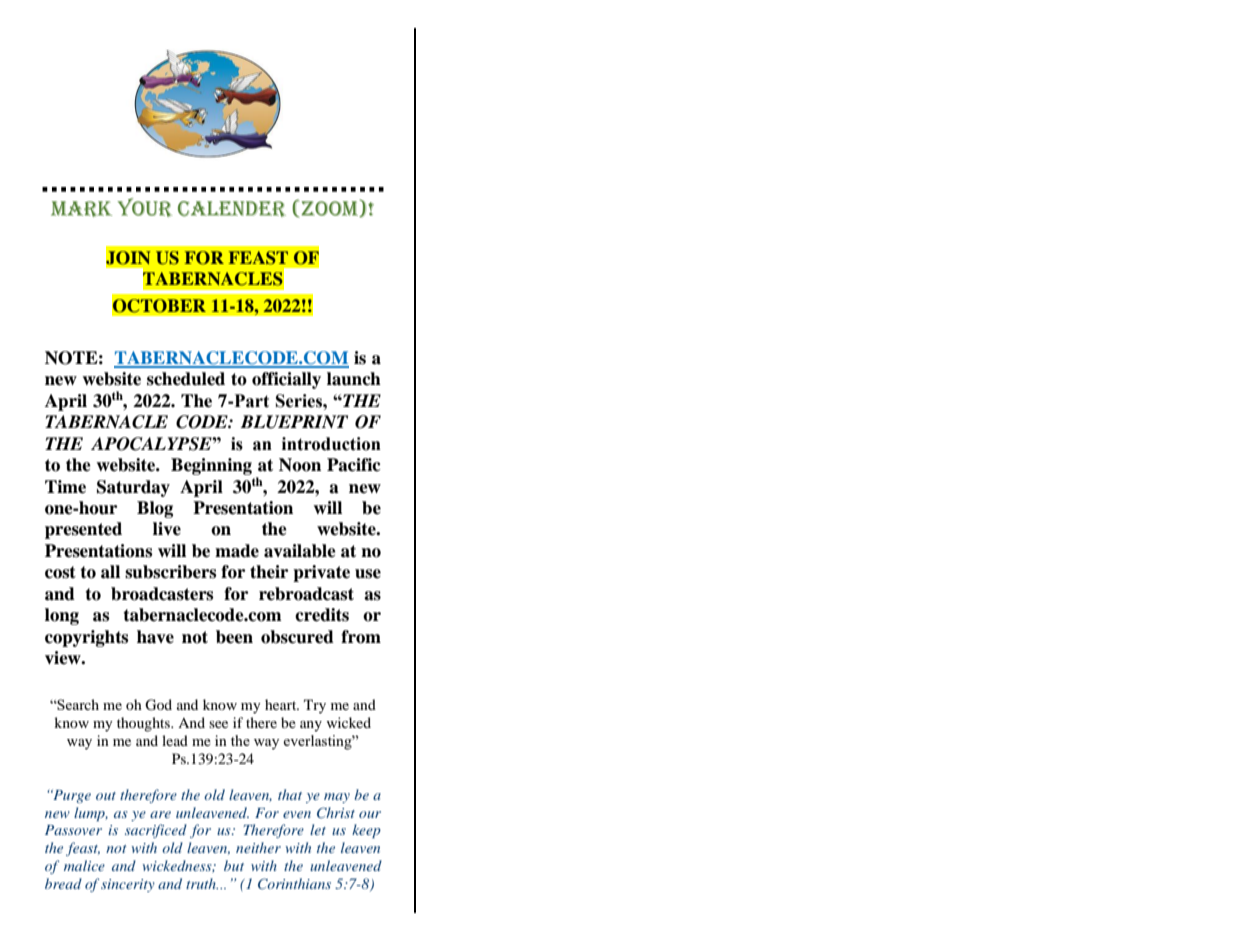 This screenshot has width=1233, height=952. Describe the element at coordinates (331, 444) in the screenshot. I see `introduction` at that location.
